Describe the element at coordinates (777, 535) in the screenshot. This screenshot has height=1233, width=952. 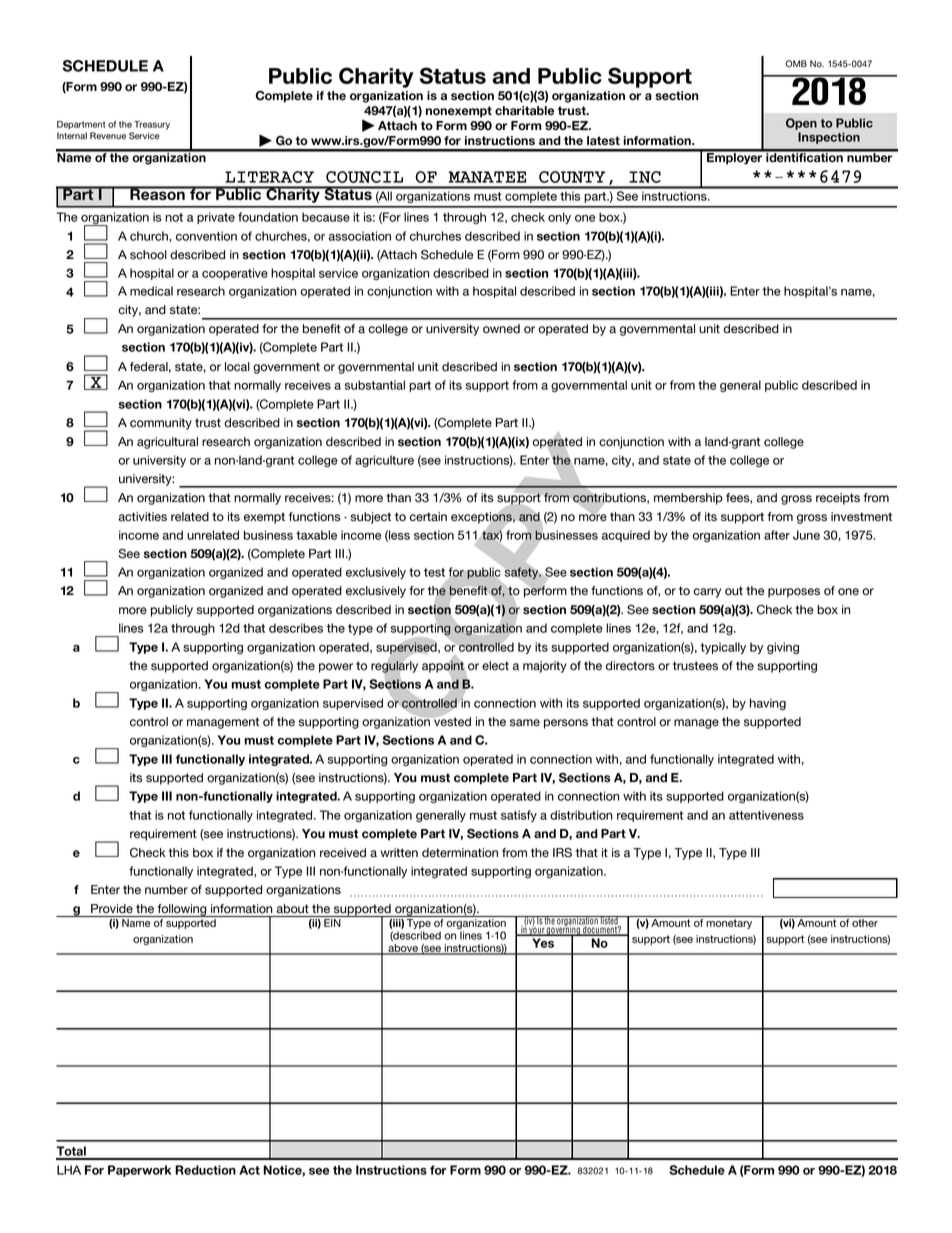
I see `after` at that location.
